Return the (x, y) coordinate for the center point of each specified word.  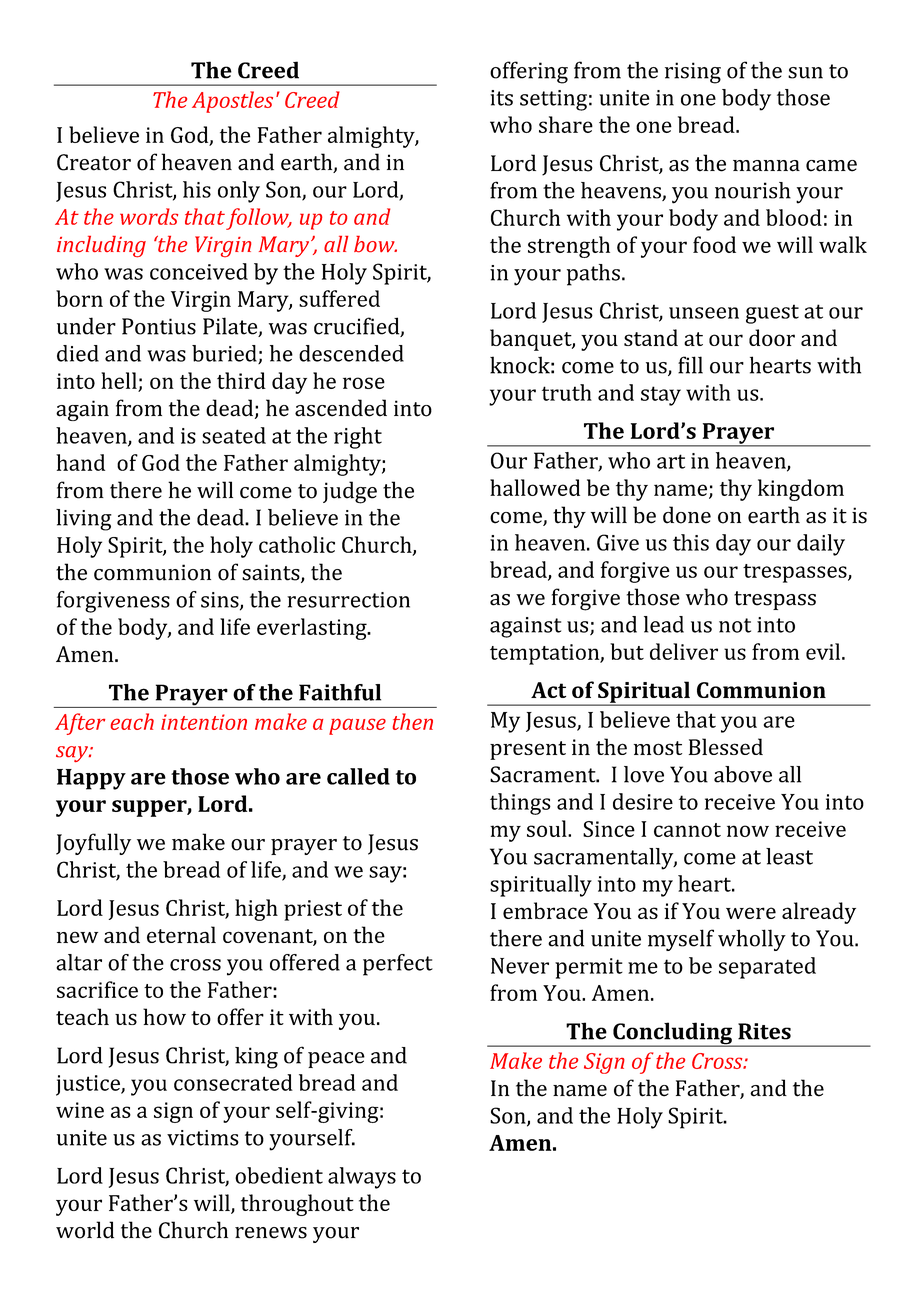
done (687, 515)
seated (234, 435)
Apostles (232, 102)
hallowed (535, 487)
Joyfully (93, 844)
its (501, 98)
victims (203, 1138)
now (748, 831)
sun (805, 73)
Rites (764, 1031)
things (520, 804)
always (362, 1178)
